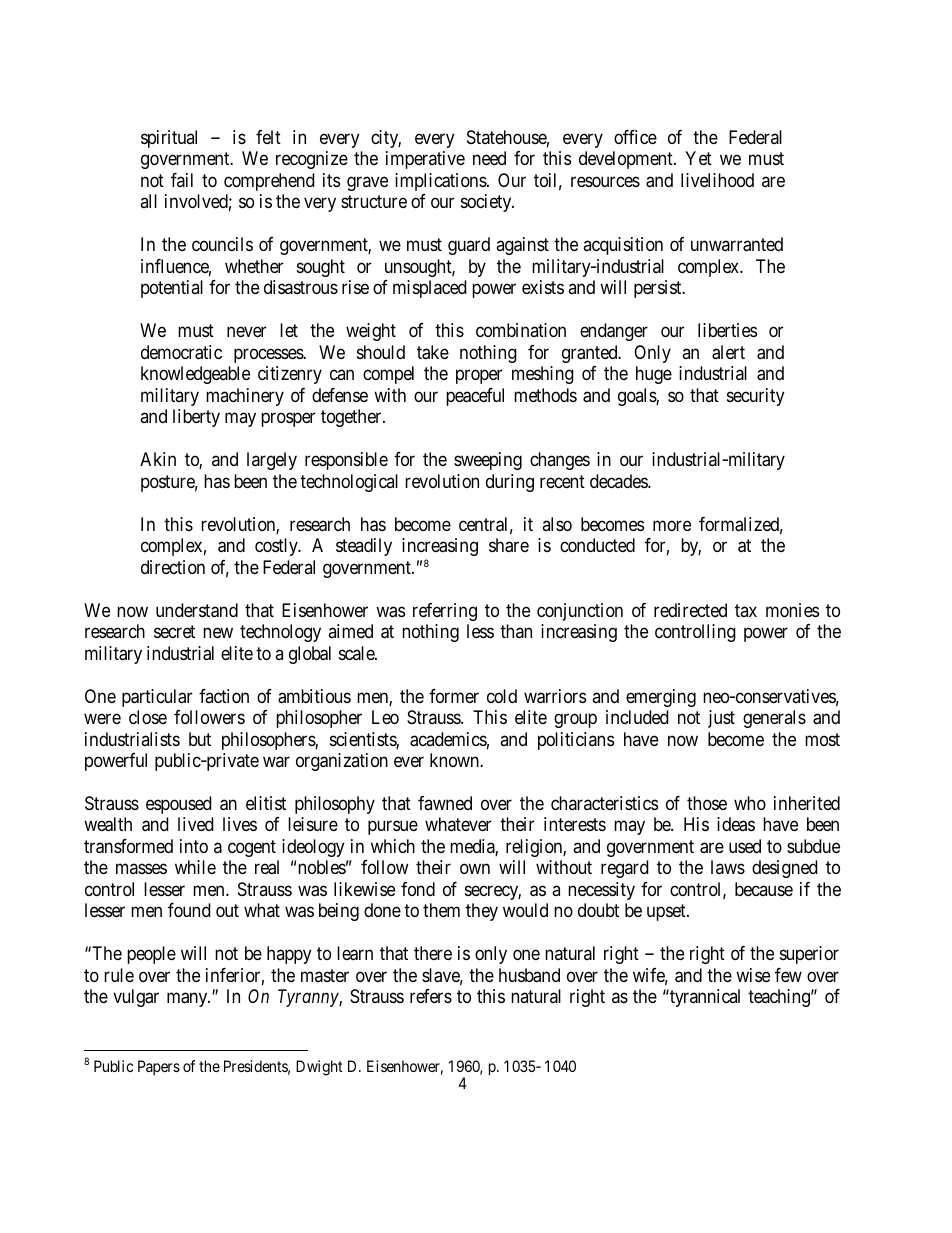  What do you see at coordinates (704, 998) in the page?
I see `tyrannical` at bounding box center [704, 998].
